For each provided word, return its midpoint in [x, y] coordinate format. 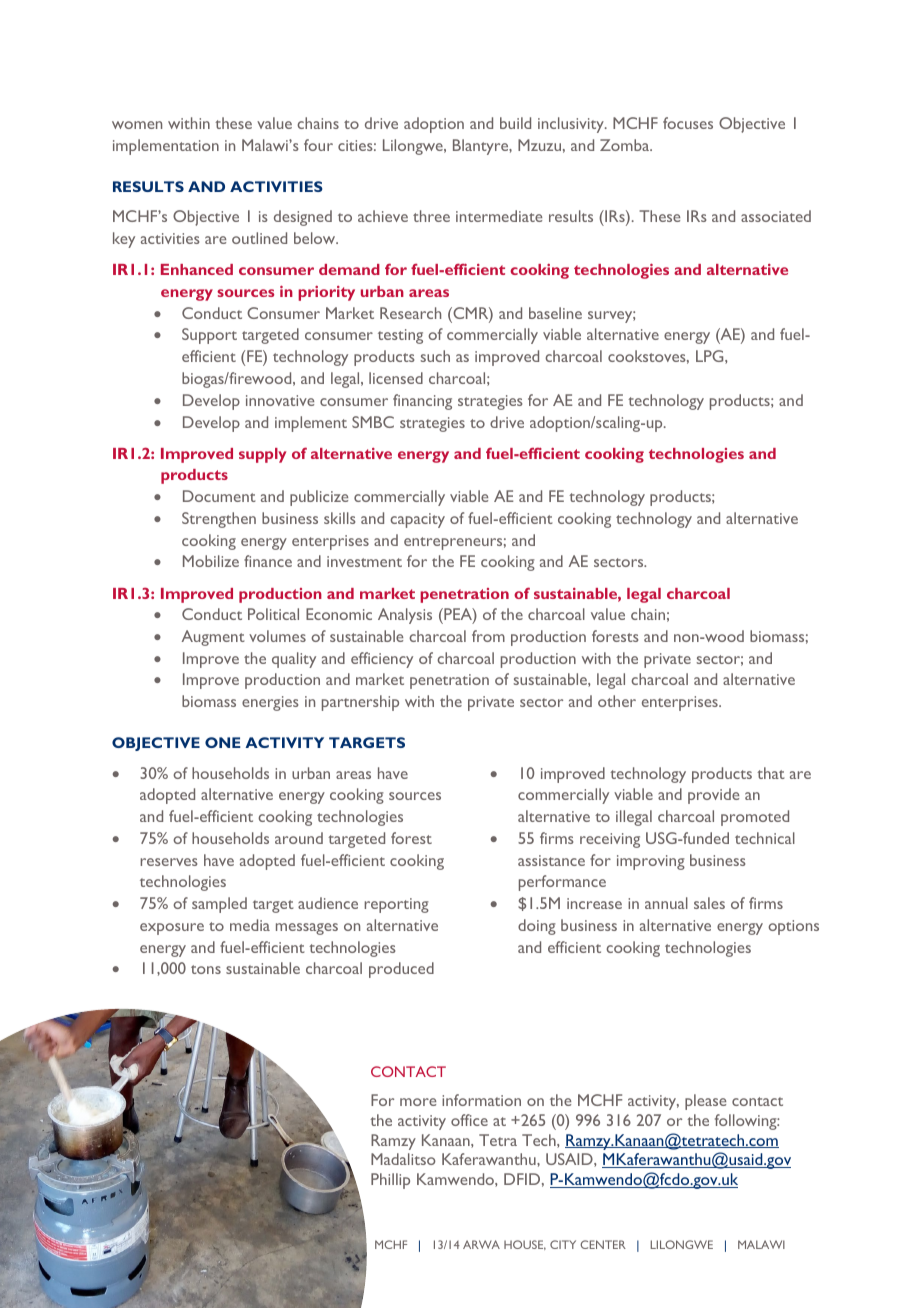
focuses [688, 123]
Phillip [390, 1181]
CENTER [603, 1244]
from [488, 636]
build [515, 123]
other [617, 701]
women [137, 125]
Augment [213, 638]
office [469, 1120]
